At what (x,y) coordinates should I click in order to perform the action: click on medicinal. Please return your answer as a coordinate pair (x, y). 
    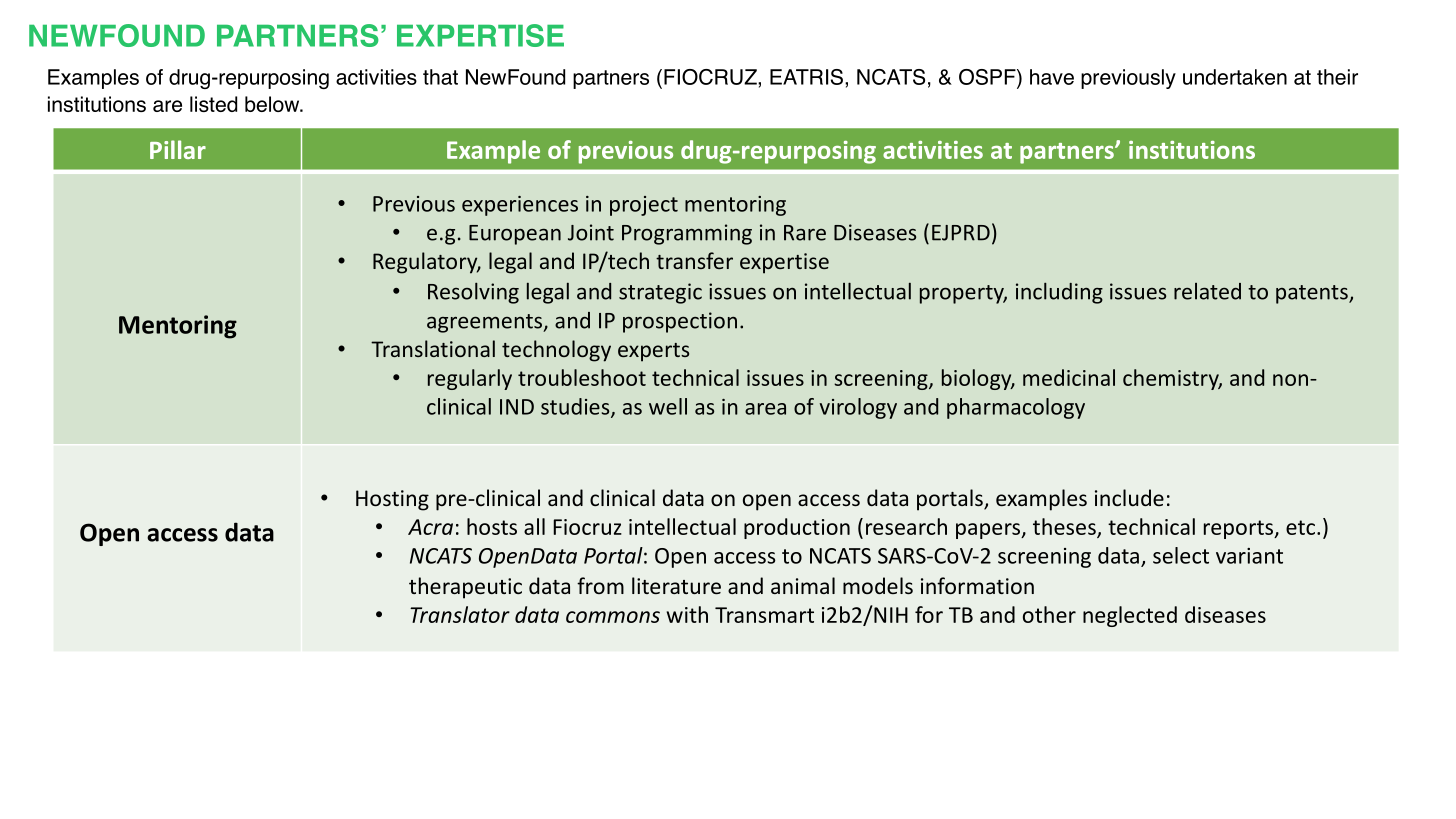
    Looking at the image, I should click on (1069, 377).
